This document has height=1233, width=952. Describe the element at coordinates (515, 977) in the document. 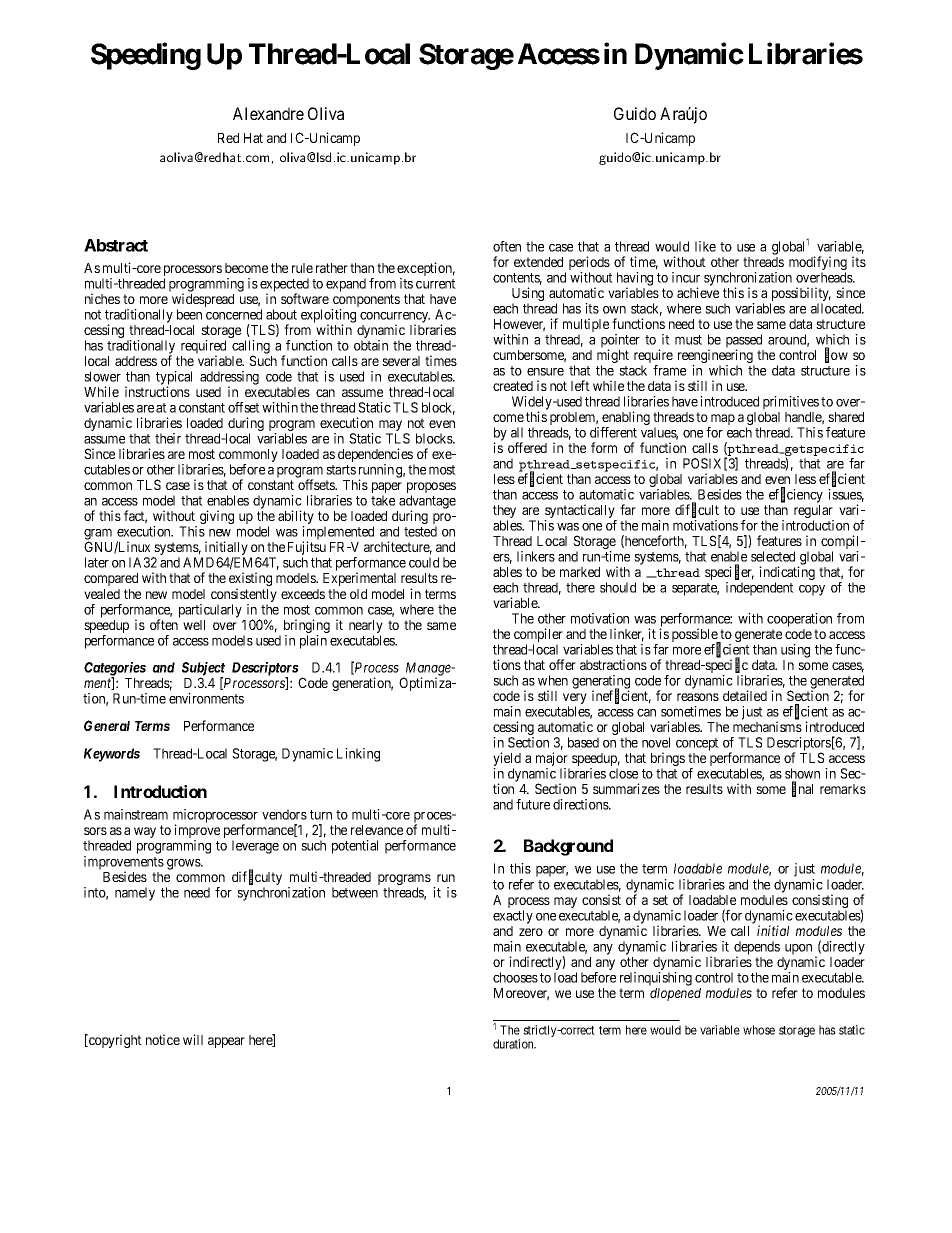

I see `chooses` at that location.
